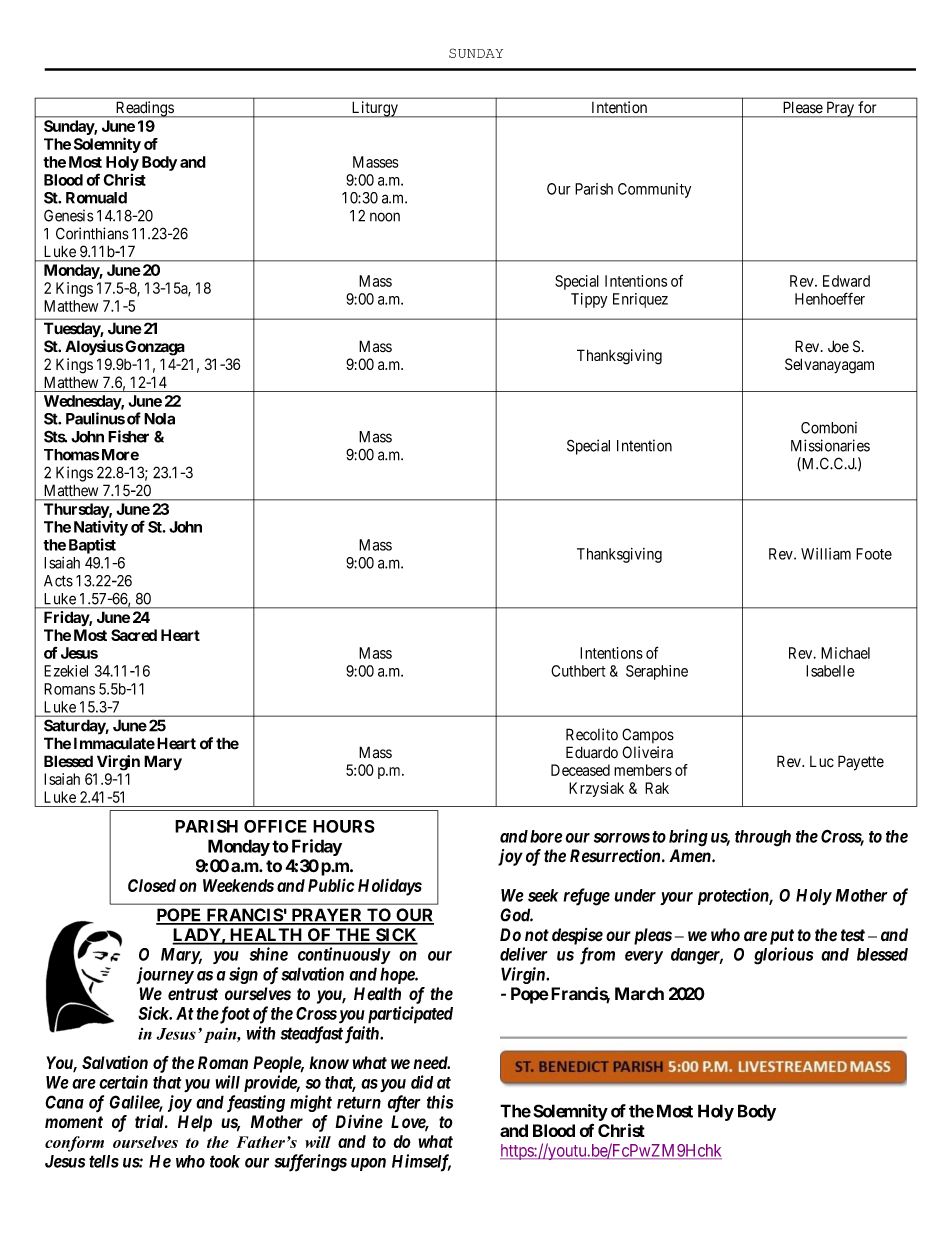 This screenshot has height=1233, width=952. Describe the element at coordinates (440, 1102) in the screenshot. I see `this` at that location.
